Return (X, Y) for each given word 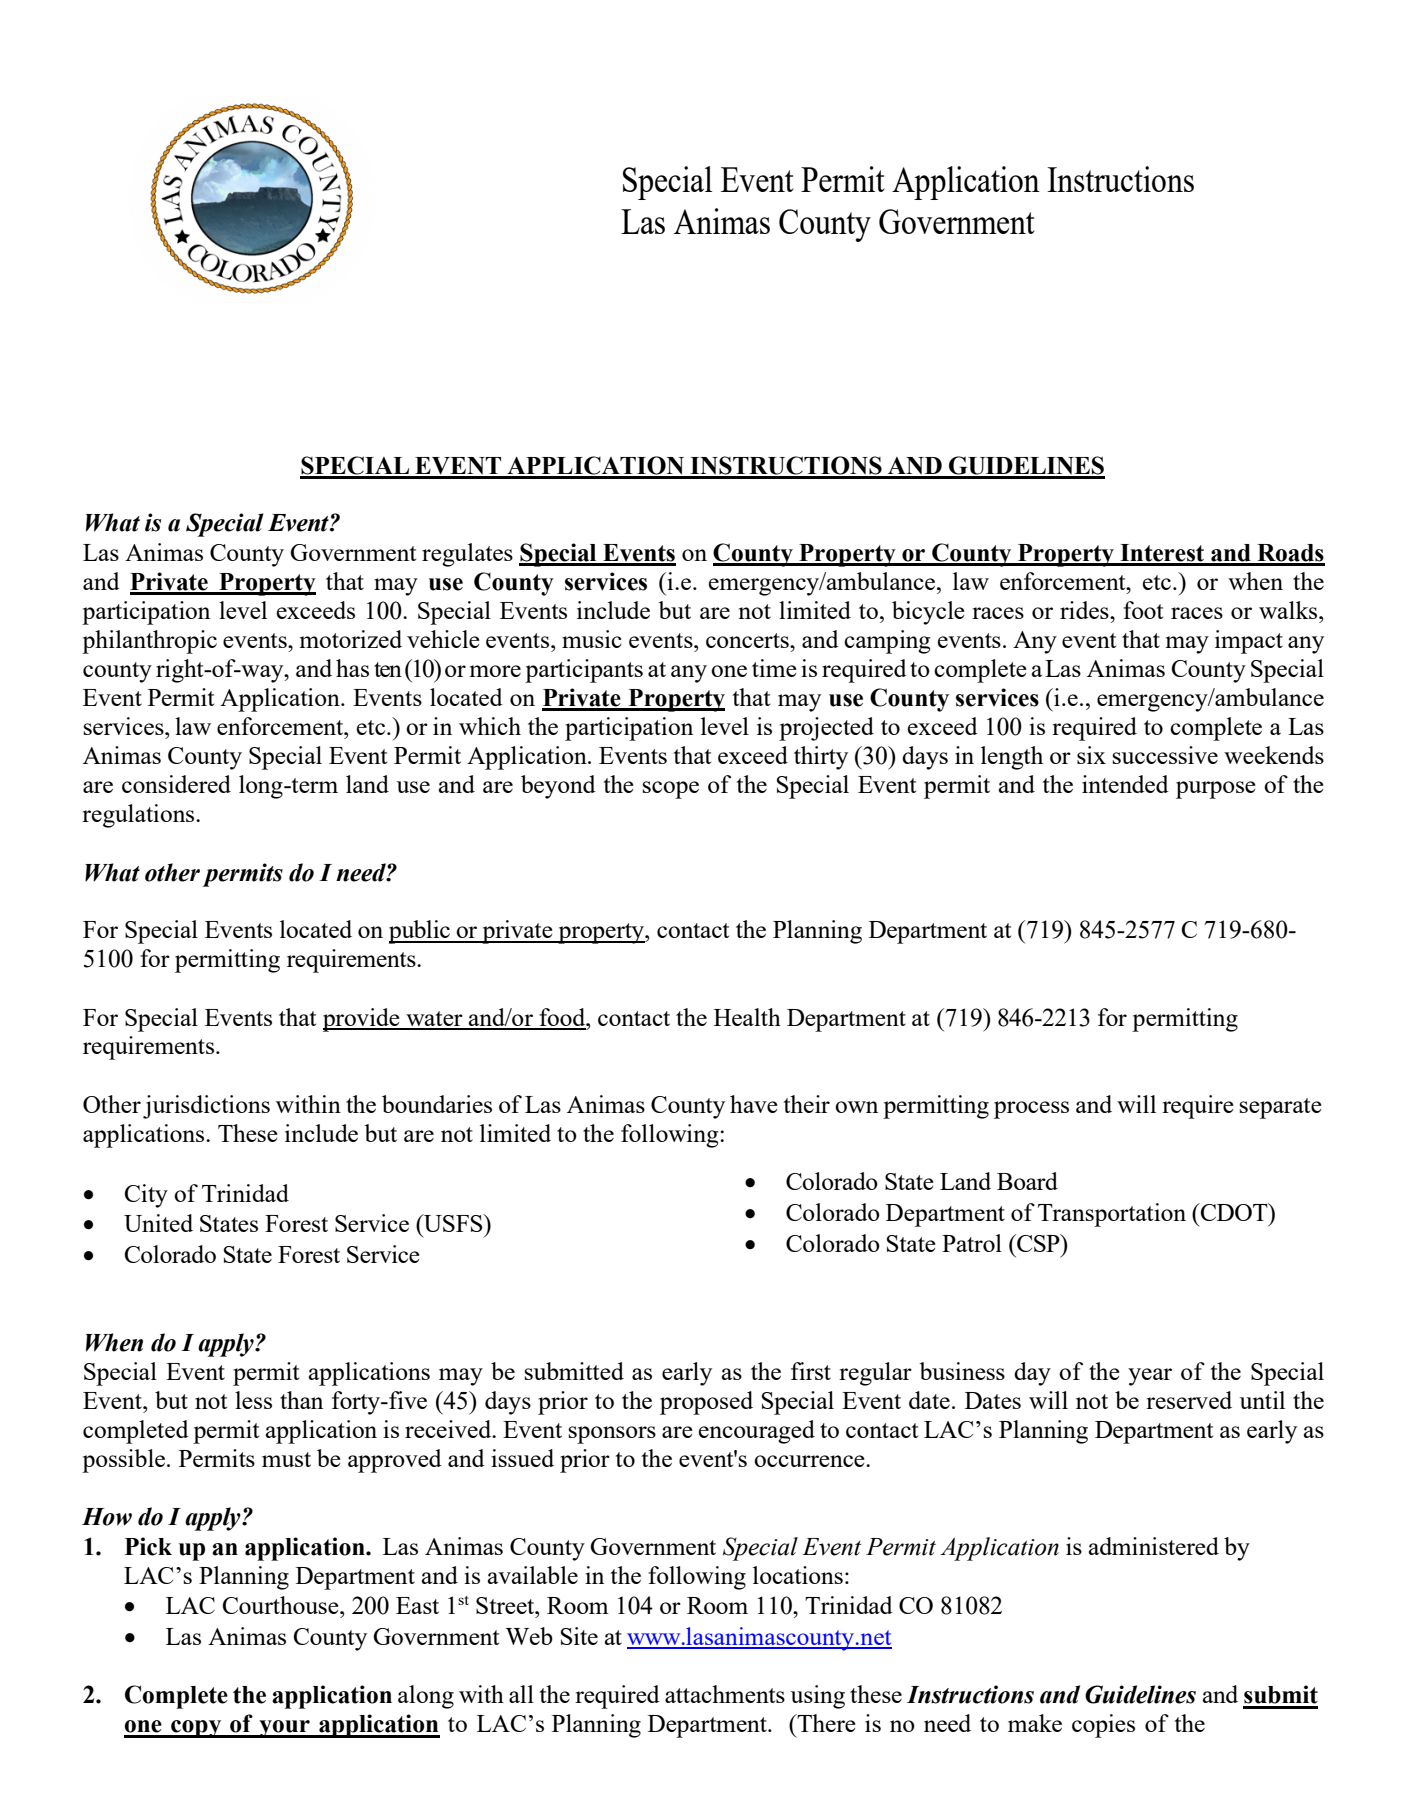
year (1150, 1377)
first (811, 1371)
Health (747, 1017)
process (1031, 1110)
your (284, 1729)
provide (362, 1020)
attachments (725, 1694)
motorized (351, 639)
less (253, 1400)
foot (1143, 610)
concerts (748, 640)
